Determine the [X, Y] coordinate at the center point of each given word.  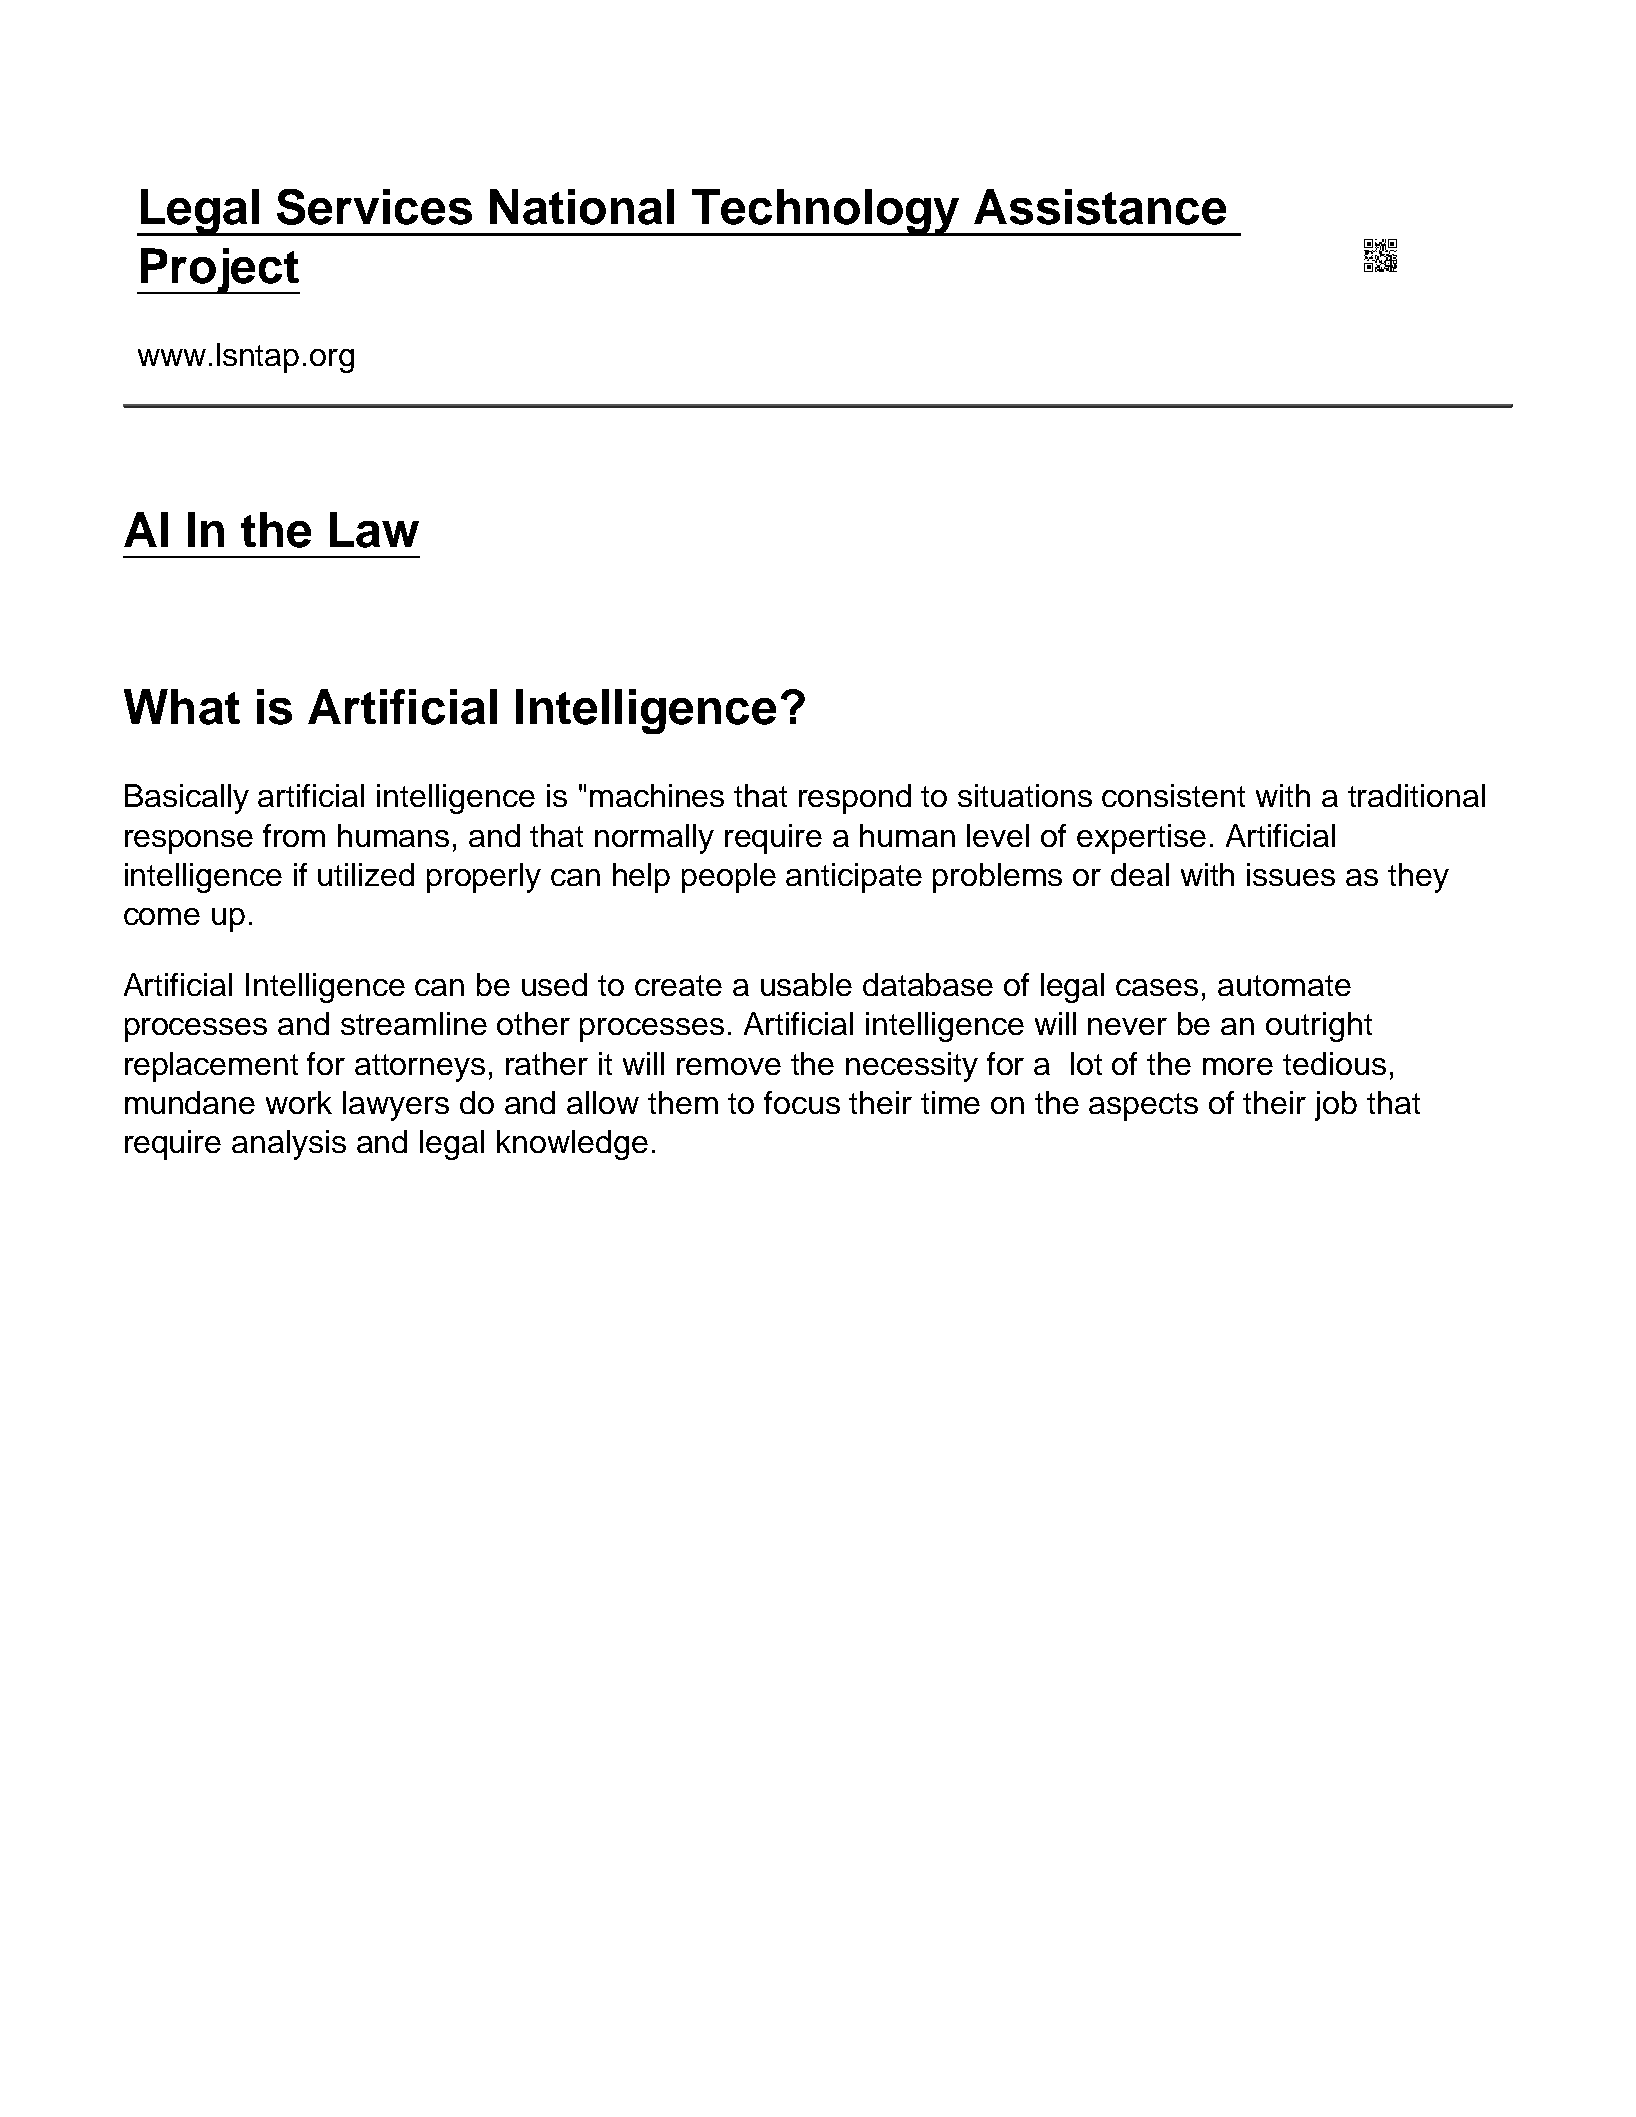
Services [374, 207]
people [729, 878]
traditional [1416, 795]
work [299, 1102]
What [182, 707]
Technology [825, 212]
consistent [1173, 795]
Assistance [1100, 207]
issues [1291, 874]
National [582, 207]
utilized [366, 874]
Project [219, 271]
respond [855, 799]
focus [802, 1102]
